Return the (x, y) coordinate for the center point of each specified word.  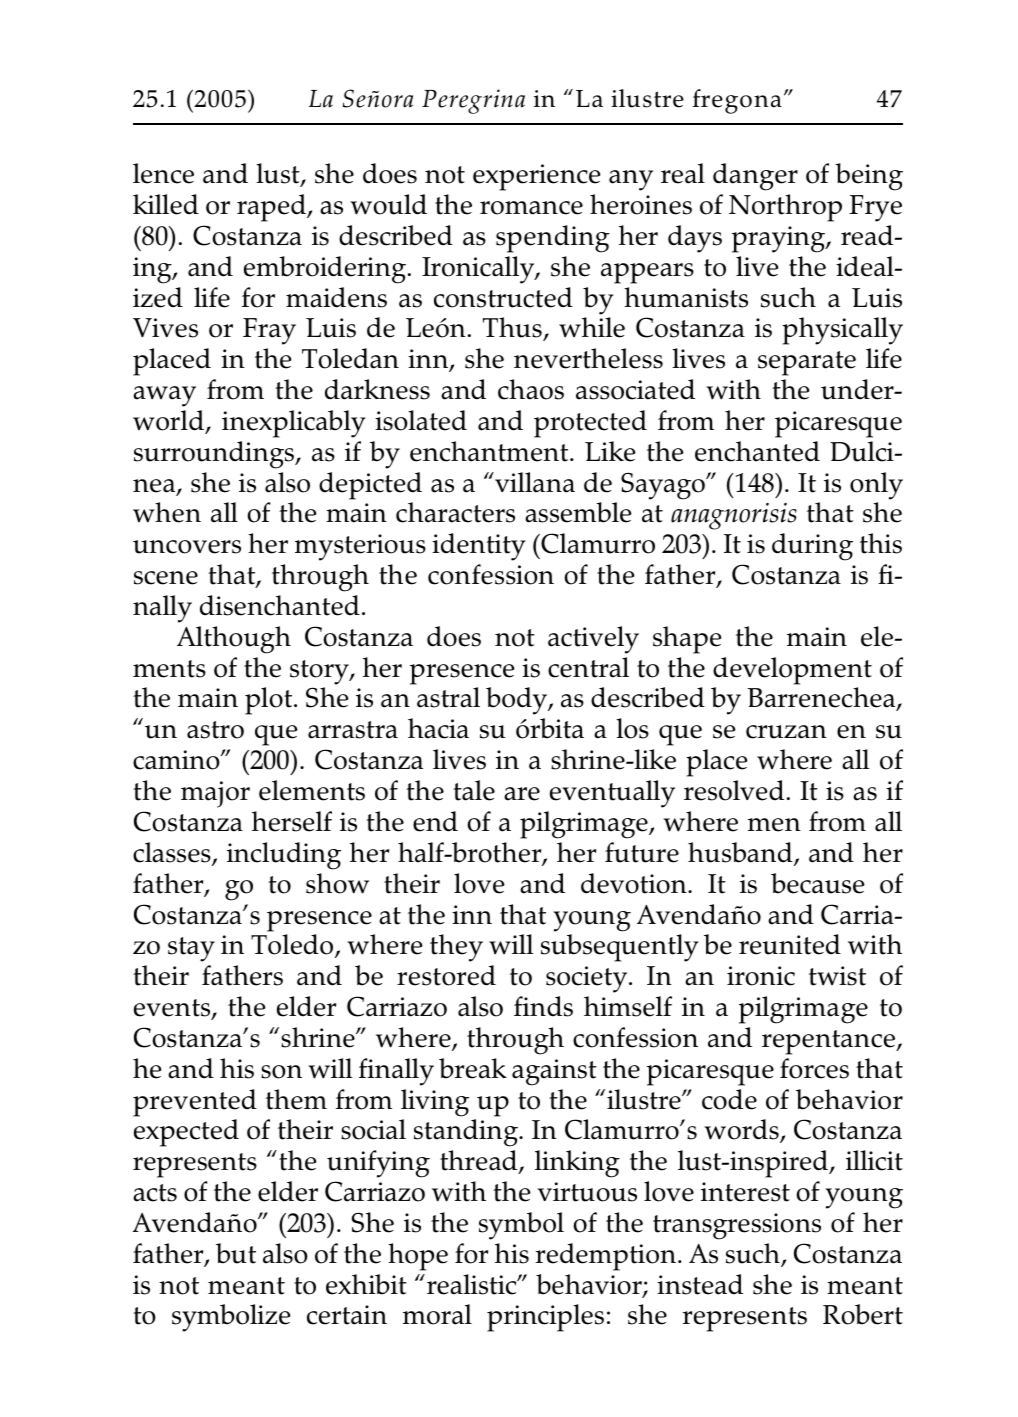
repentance (830, 1042)
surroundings (215, 455)
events (173, 1009)
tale (474, 790)
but (236, 1253)
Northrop (785, 208)
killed (166, 204)
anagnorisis (734, 516)
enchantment (490, 451)
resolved (734, 790)
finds (543, 1006)
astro (215, 730)
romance (531, 208)
